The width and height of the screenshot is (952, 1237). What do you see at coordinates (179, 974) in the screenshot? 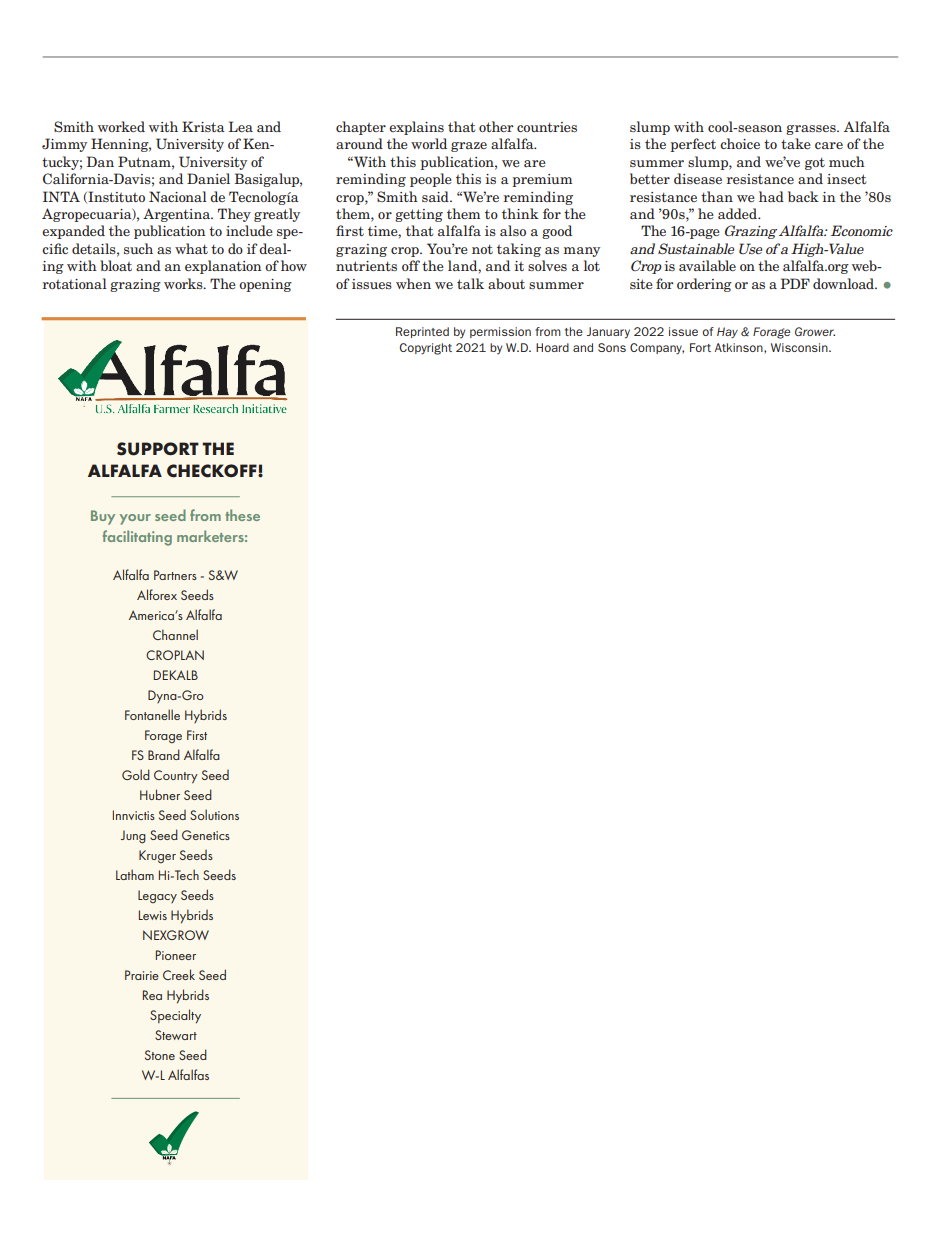
I see `Creek` at bounding box center [179, 974].
